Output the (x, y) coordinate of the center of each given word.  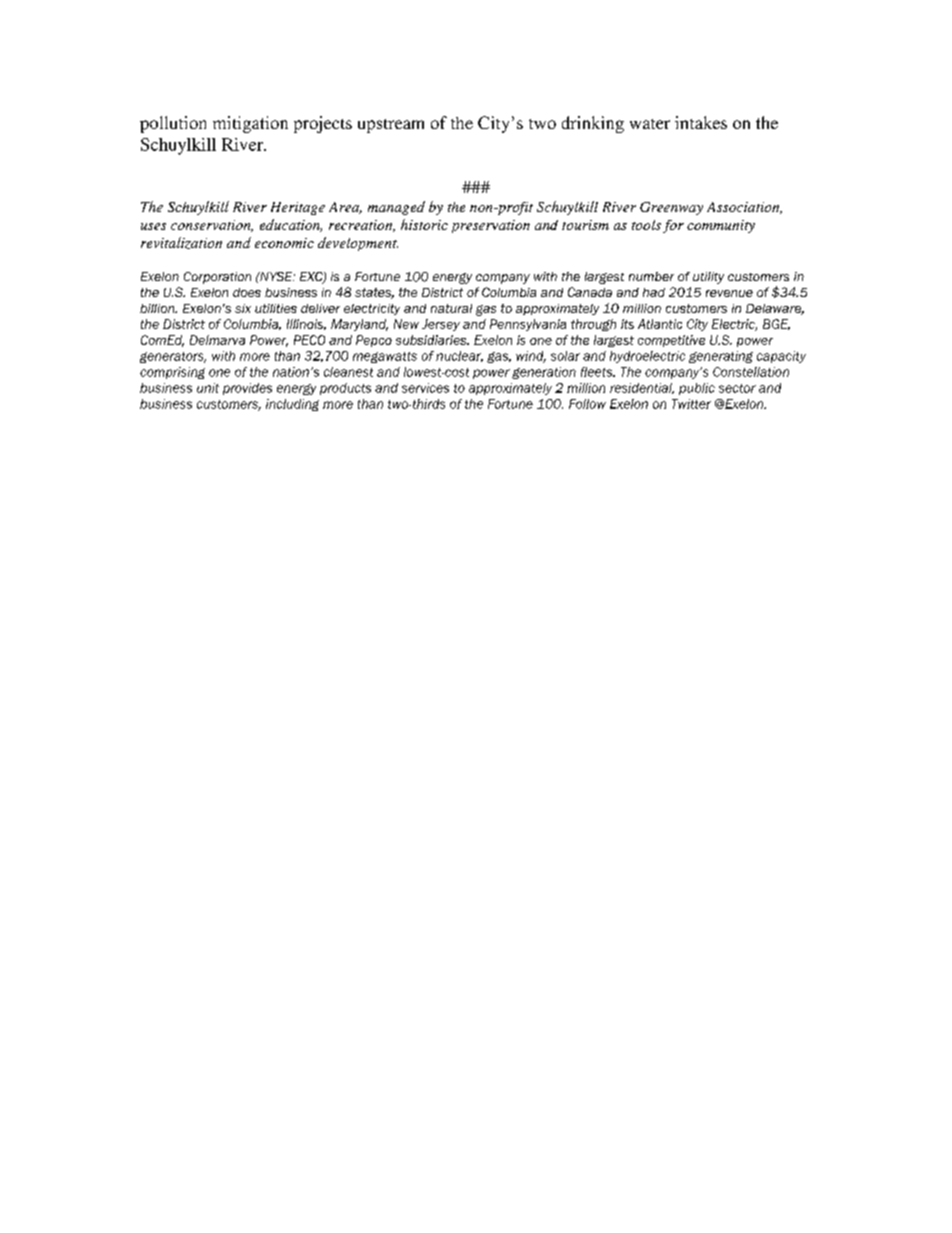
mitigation (250, 124)
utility (708, 278)
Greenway (671, 208)
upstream (391, 126)
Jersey (441, 325)
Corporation (217, 278)
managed (396, 208)
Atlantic (660, 324)
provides (247, 389)
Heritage (298, 208)
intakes (701, 122)
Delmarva (217, 340)
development (358, 244)
